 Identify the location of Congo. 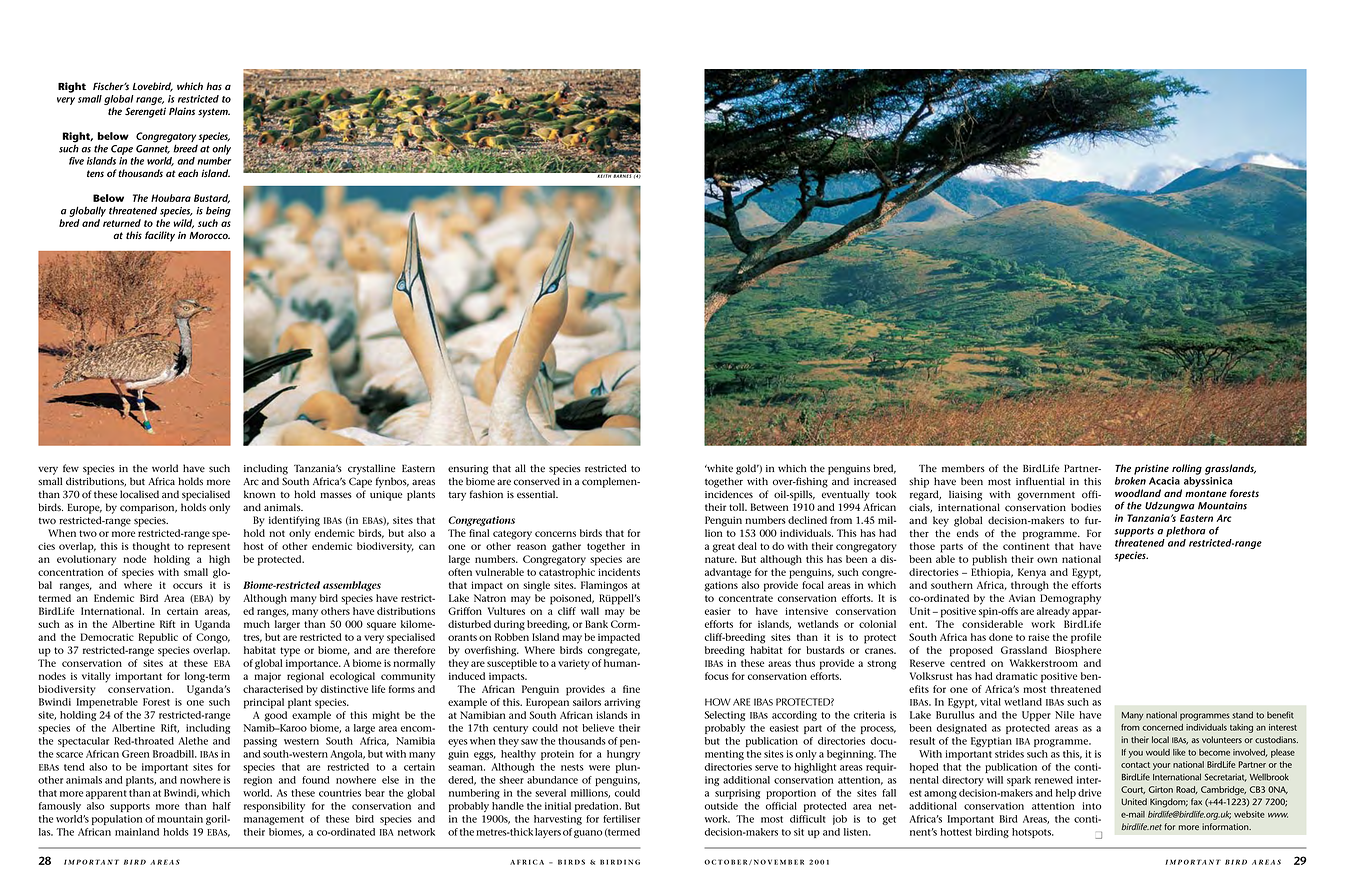
(213, 638).
